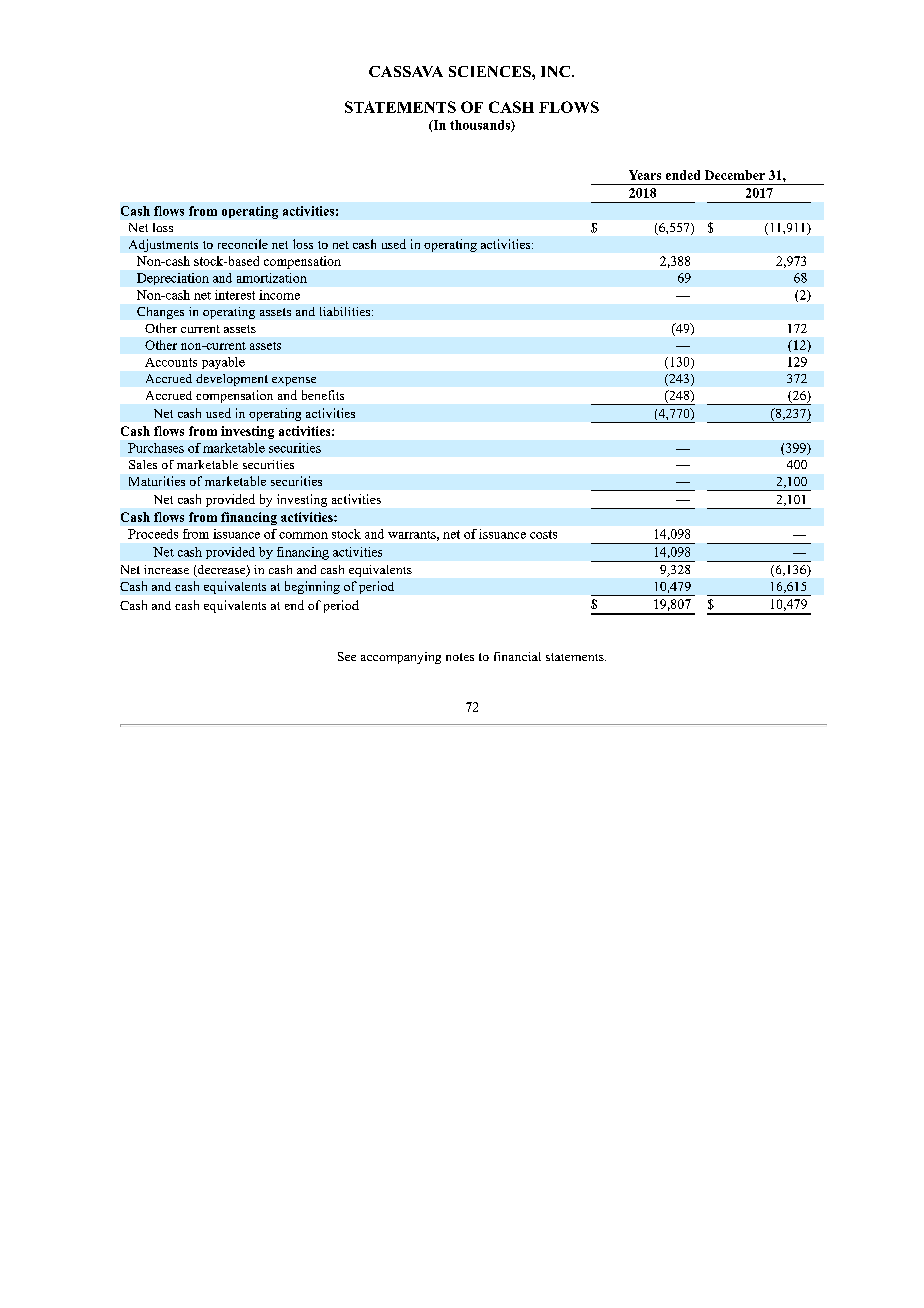 The height and width of the image is (1308, 924). Describe the element at coordinates (347, 656) in the image. I see `See` at that location.
